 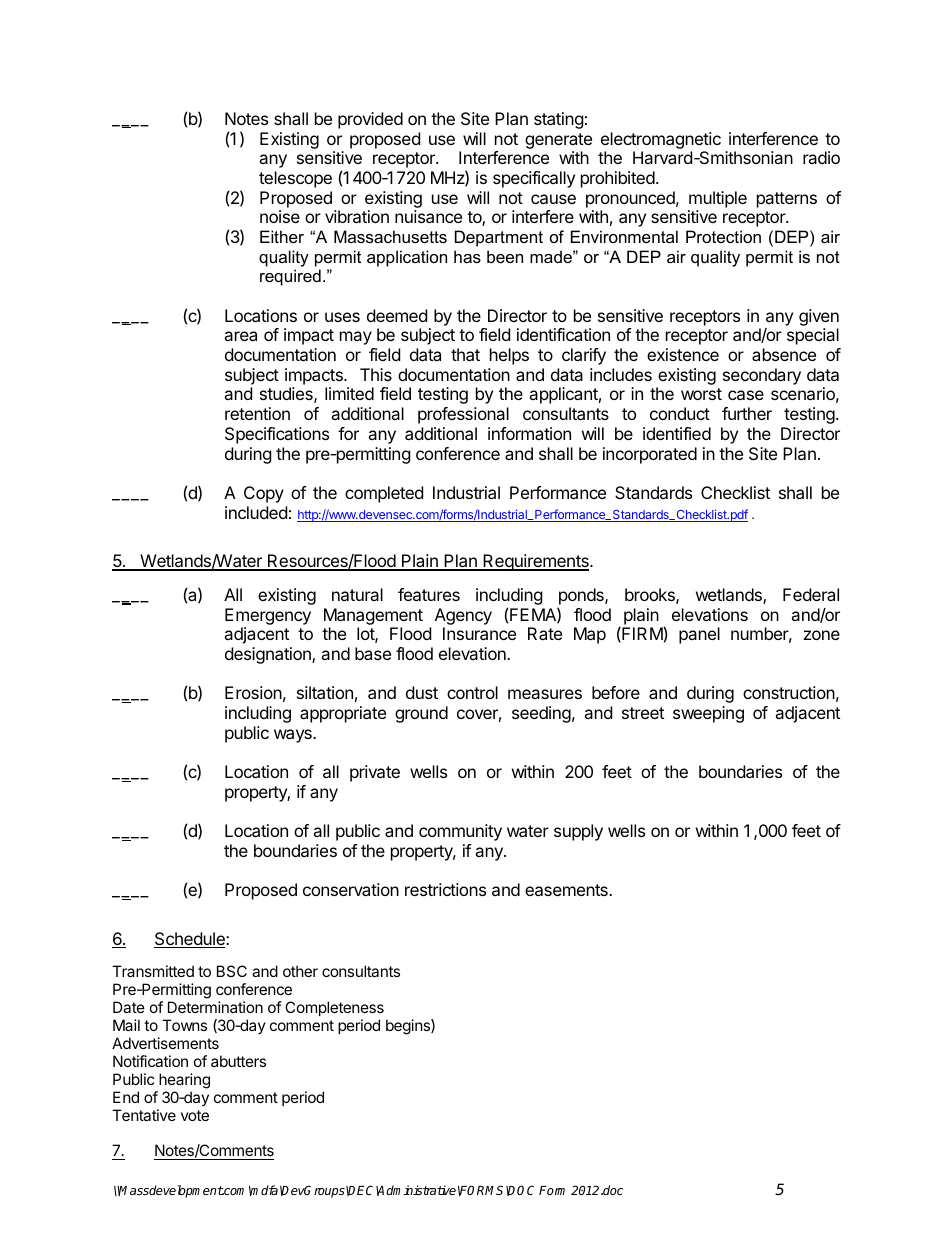 What do you see at coordinates (463, 415) in the screenshot?
I see `professional` at bounding box center [463, 415].
